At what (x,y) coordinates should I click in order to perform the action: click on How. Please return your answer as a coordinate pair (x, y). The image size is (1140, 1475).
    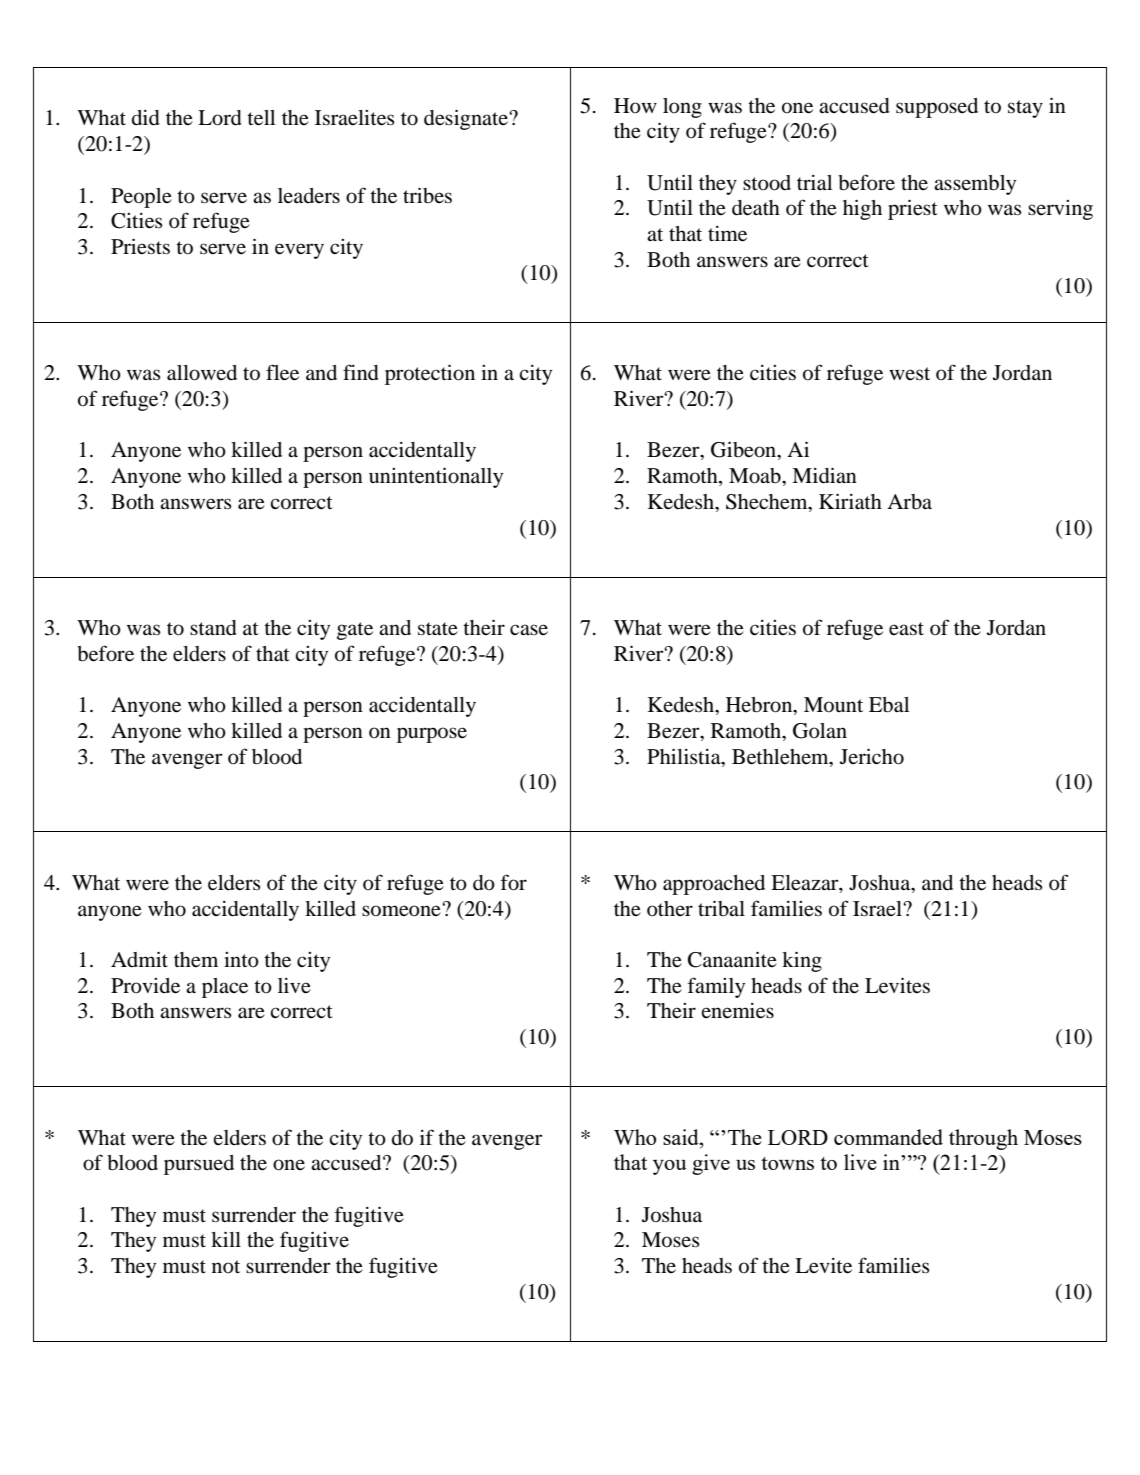
    Looking at the image, I should click on (635, 106).
